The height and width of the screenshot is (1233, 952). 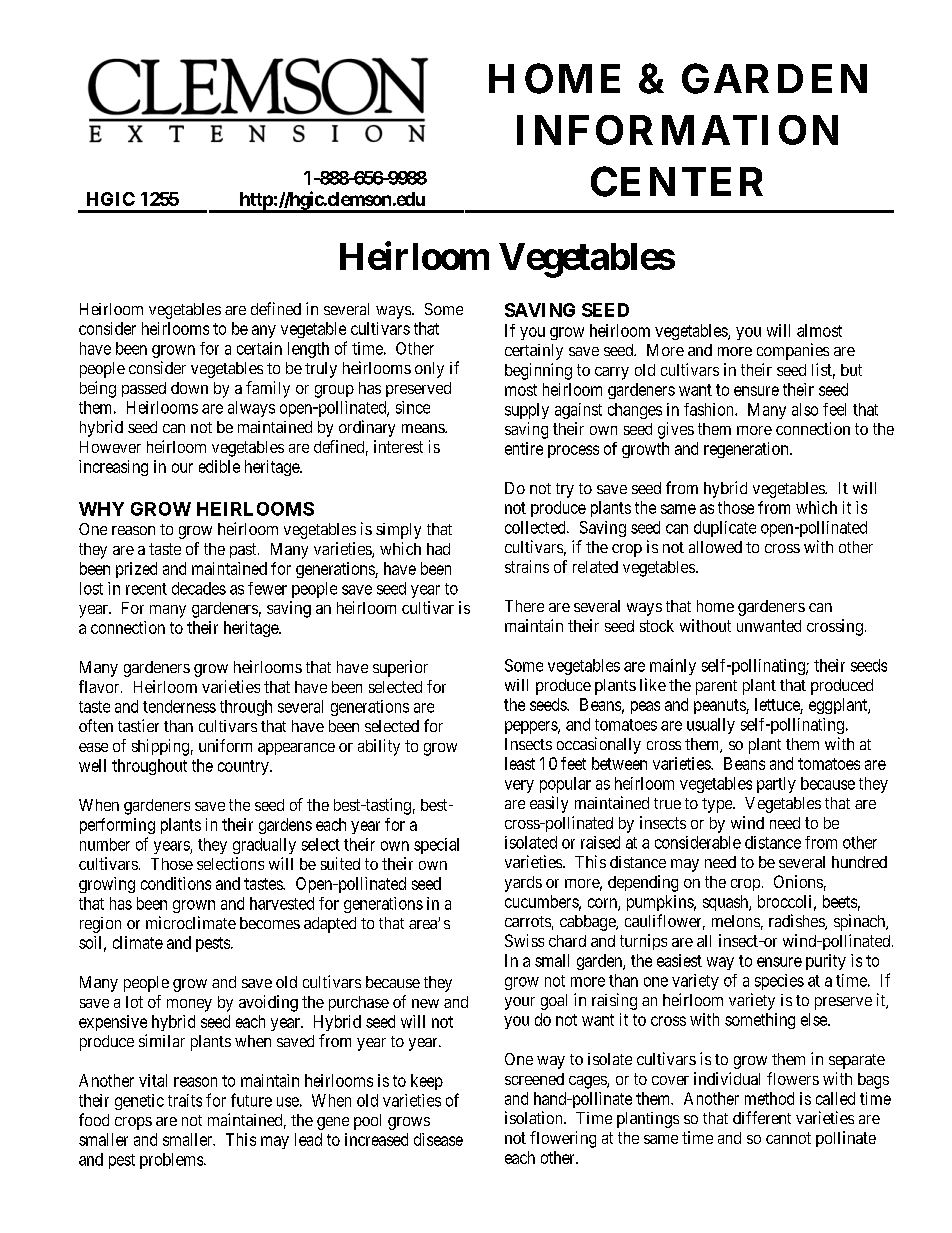 I want to click on isolation, so click(x=535, y=1117).
